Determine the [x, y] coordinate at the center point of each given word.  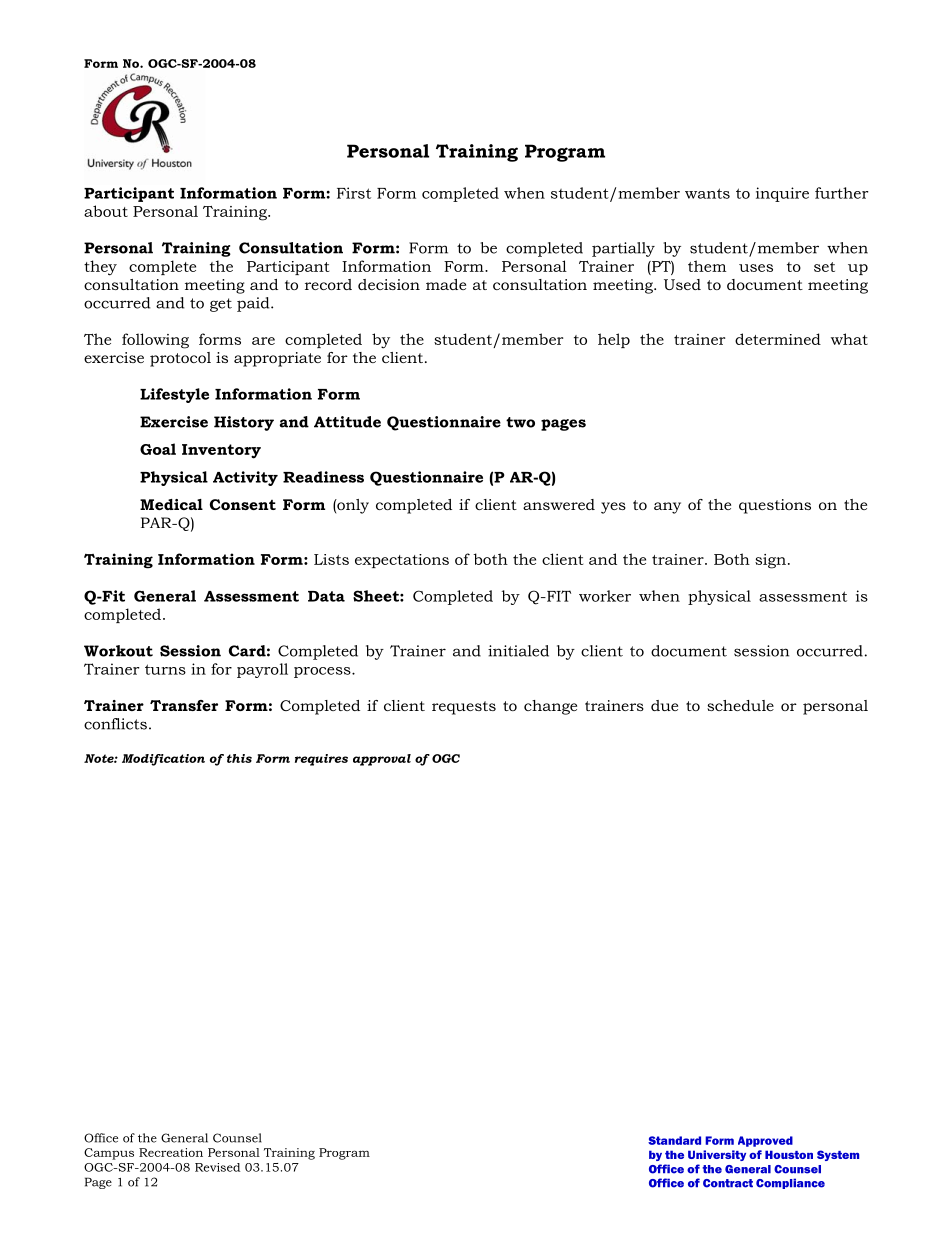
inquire [782, 194]
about [106, 211]
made [446, 284]
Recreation [171, 1152]
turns [165, 669]
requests [464, 708]
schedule [740, 705]
